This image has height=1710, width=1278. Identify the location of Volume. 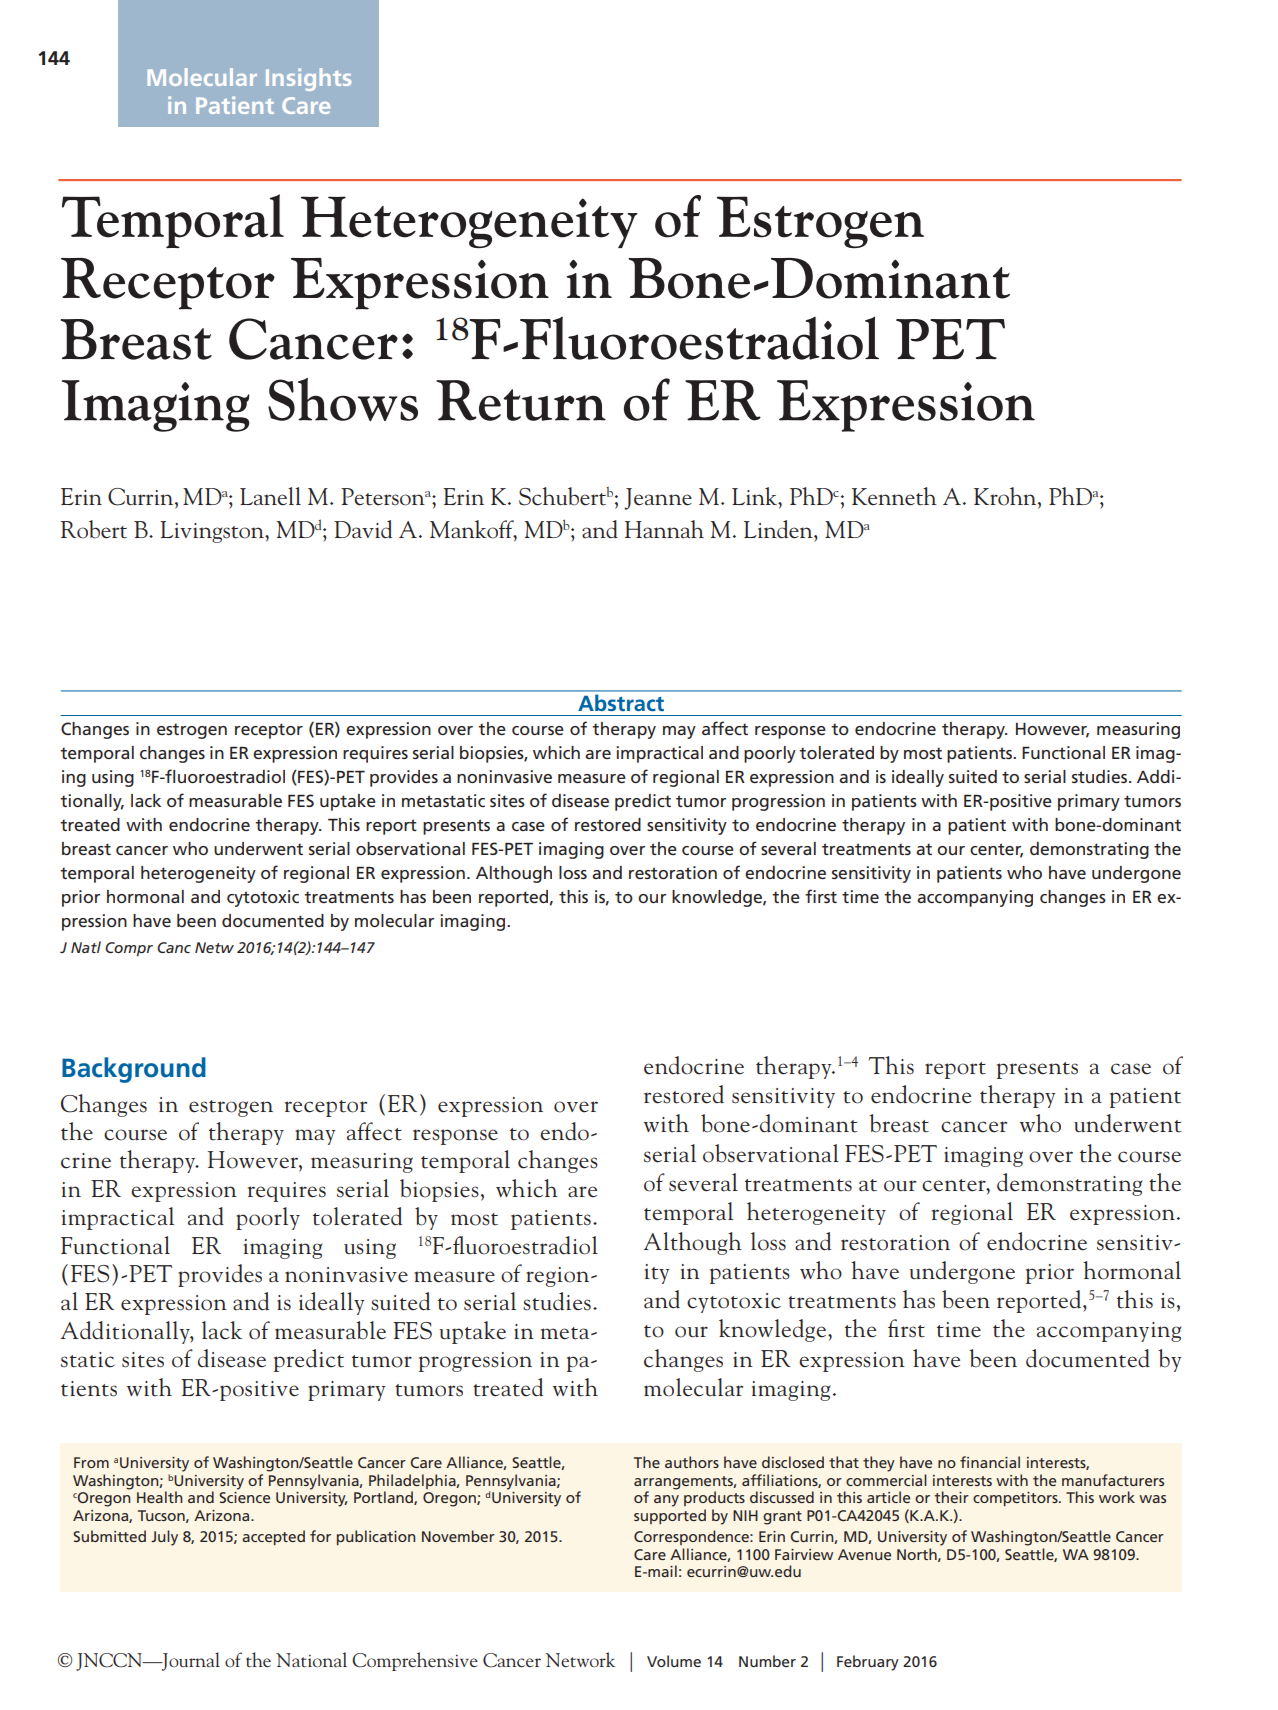
(674, 1661).
